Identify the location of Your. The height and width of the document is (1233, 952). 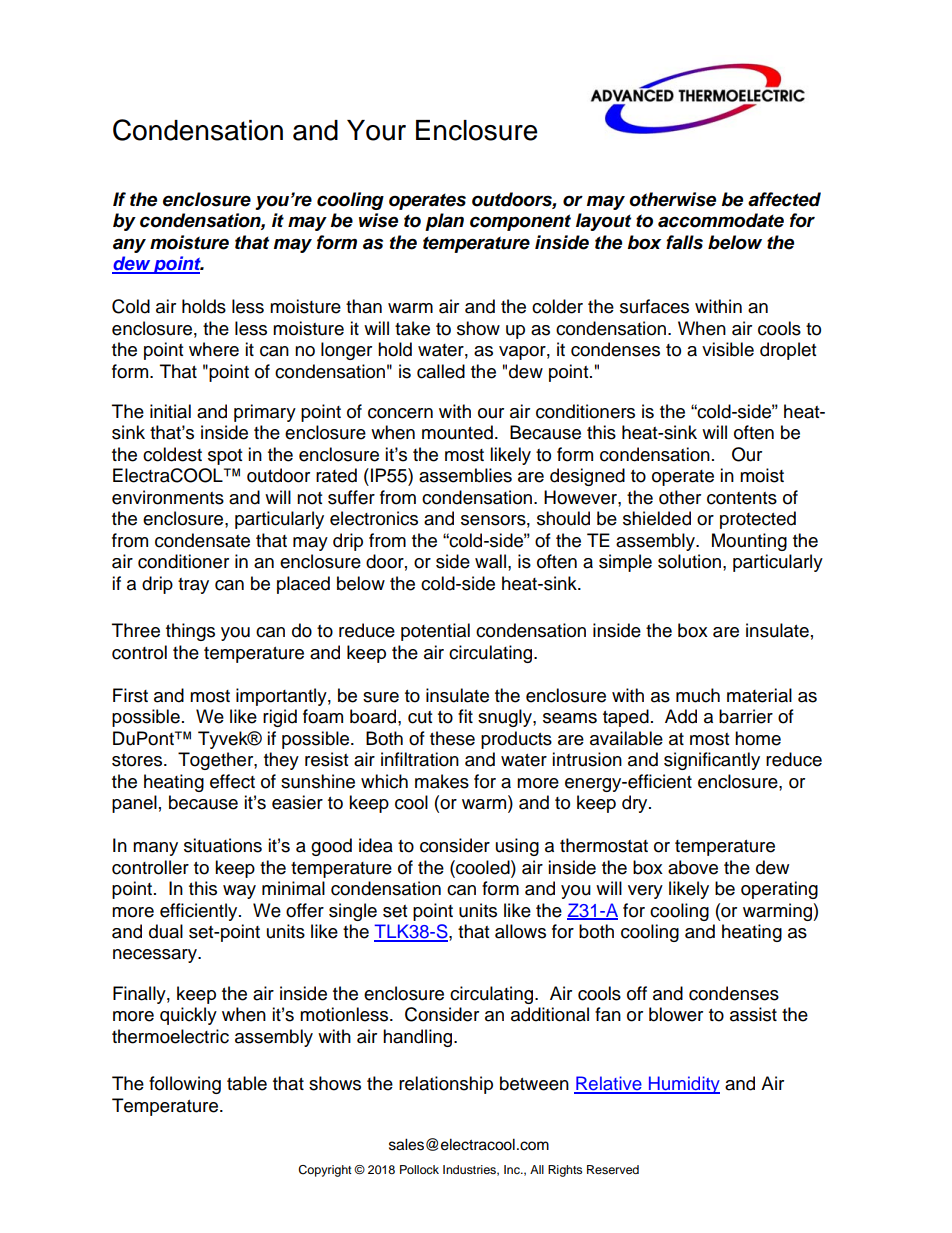
(376, 130).
